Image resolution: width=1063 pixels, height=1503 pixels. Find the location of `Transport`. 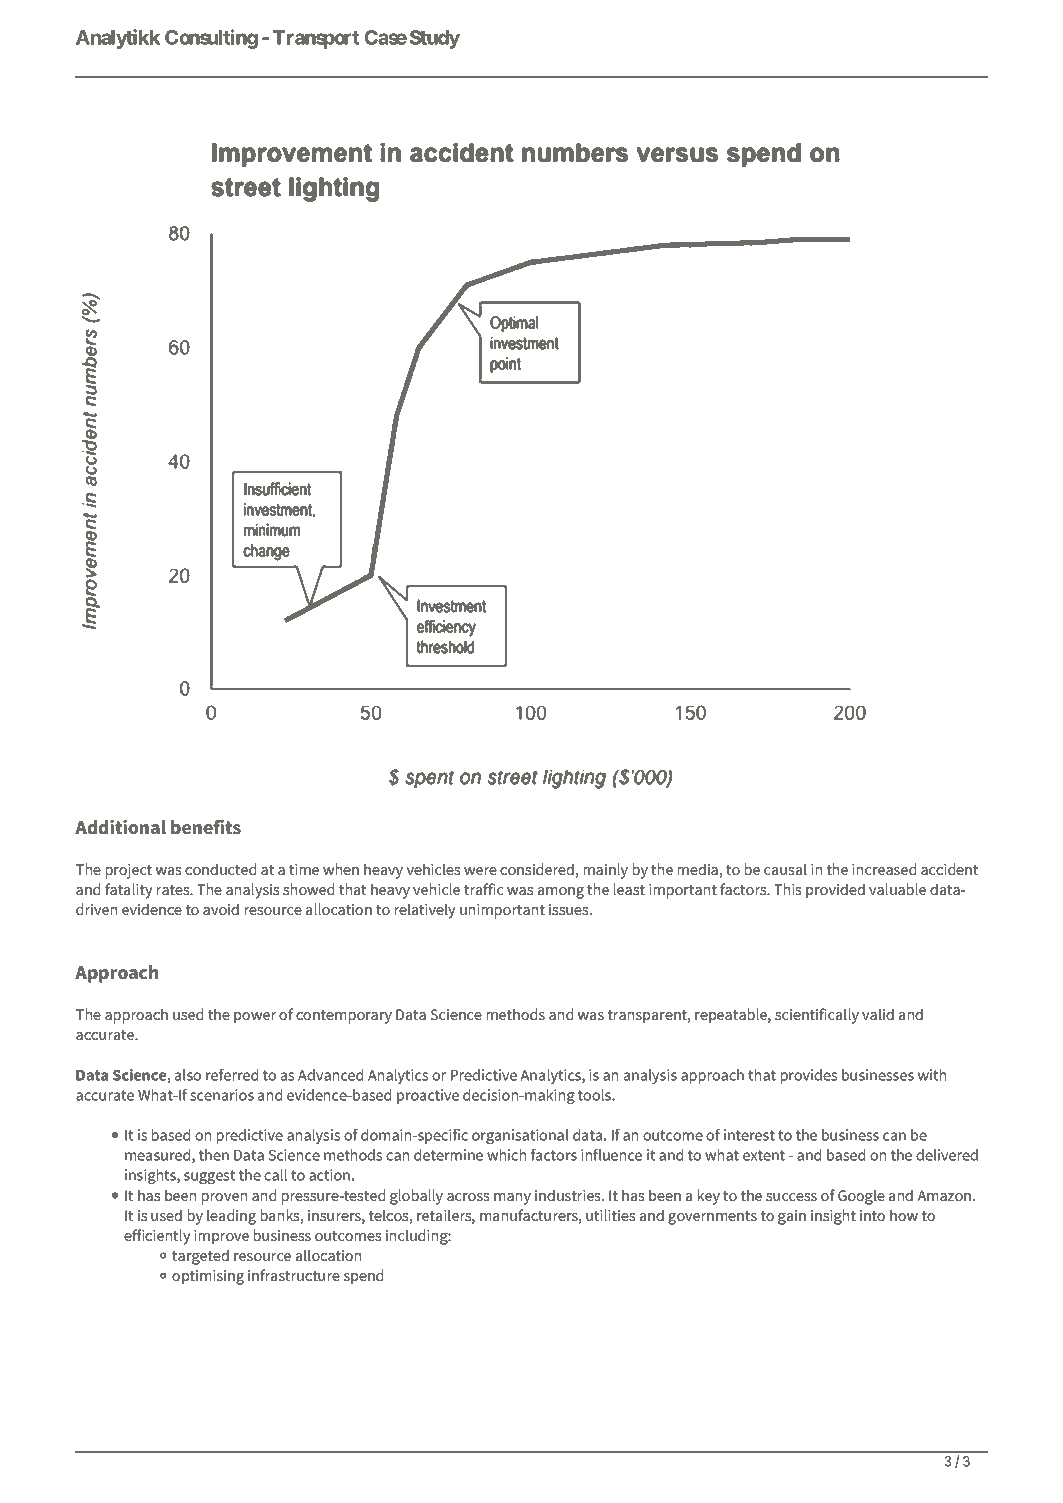

Transport is located at coordinates (316, 39).
